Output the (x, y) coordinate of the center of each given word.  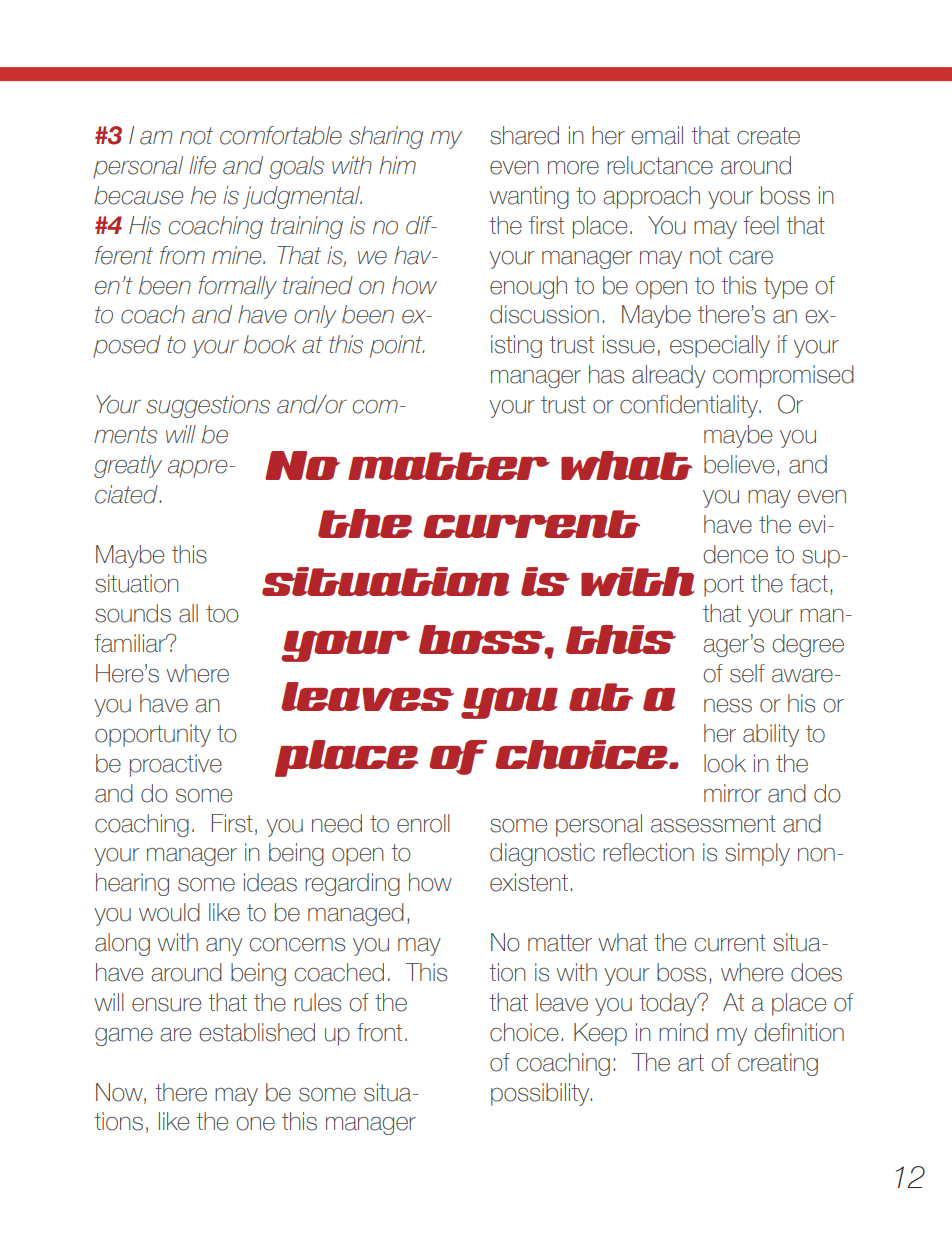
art (691, 1063)
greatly (128, 466)
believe (739, 464)
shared (524, 135)
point (397, 346)
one (255, 1124)
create (768, 136)
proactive (176, 765)
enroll (423, 823)
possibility (541, 1094)
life (202, 165)
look (725, 763)
